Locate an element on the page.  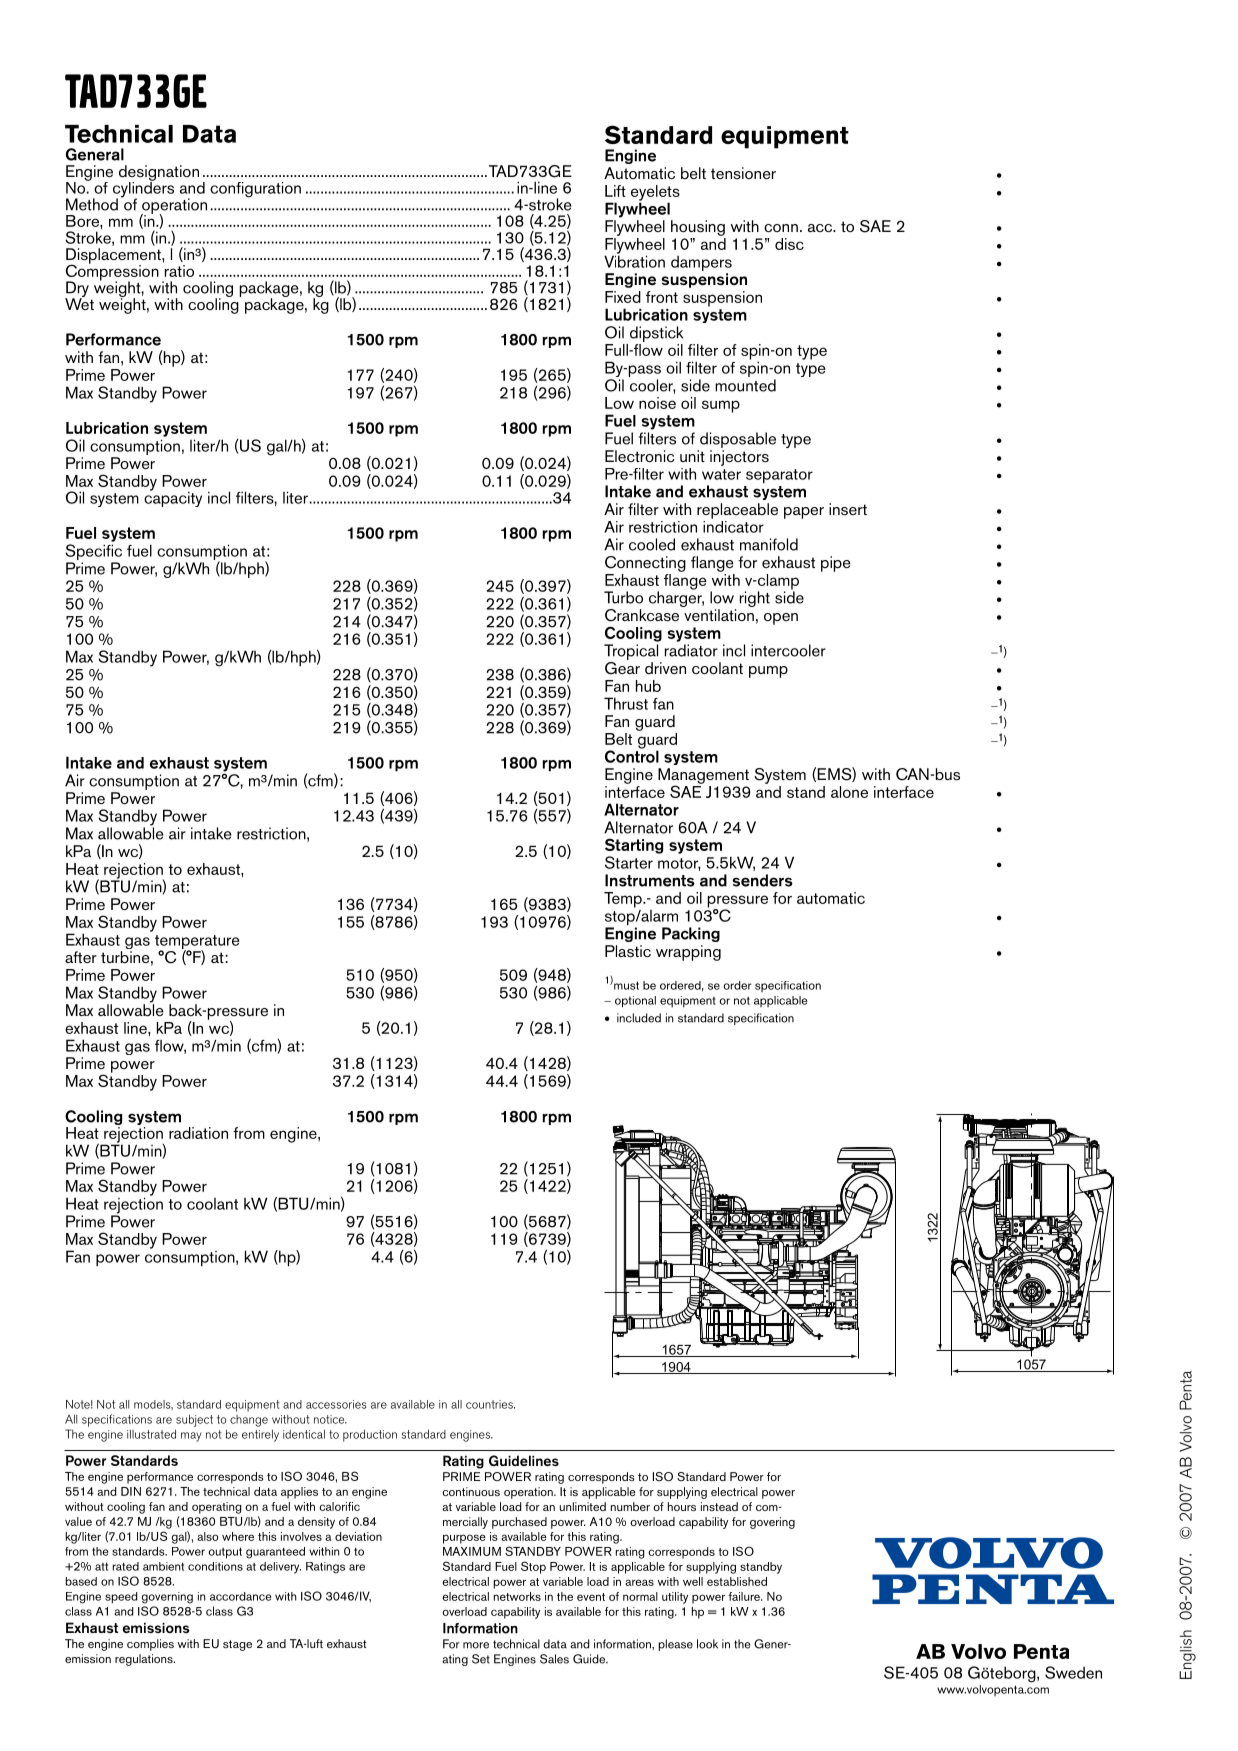
after is located at coordinates (81, 957).
